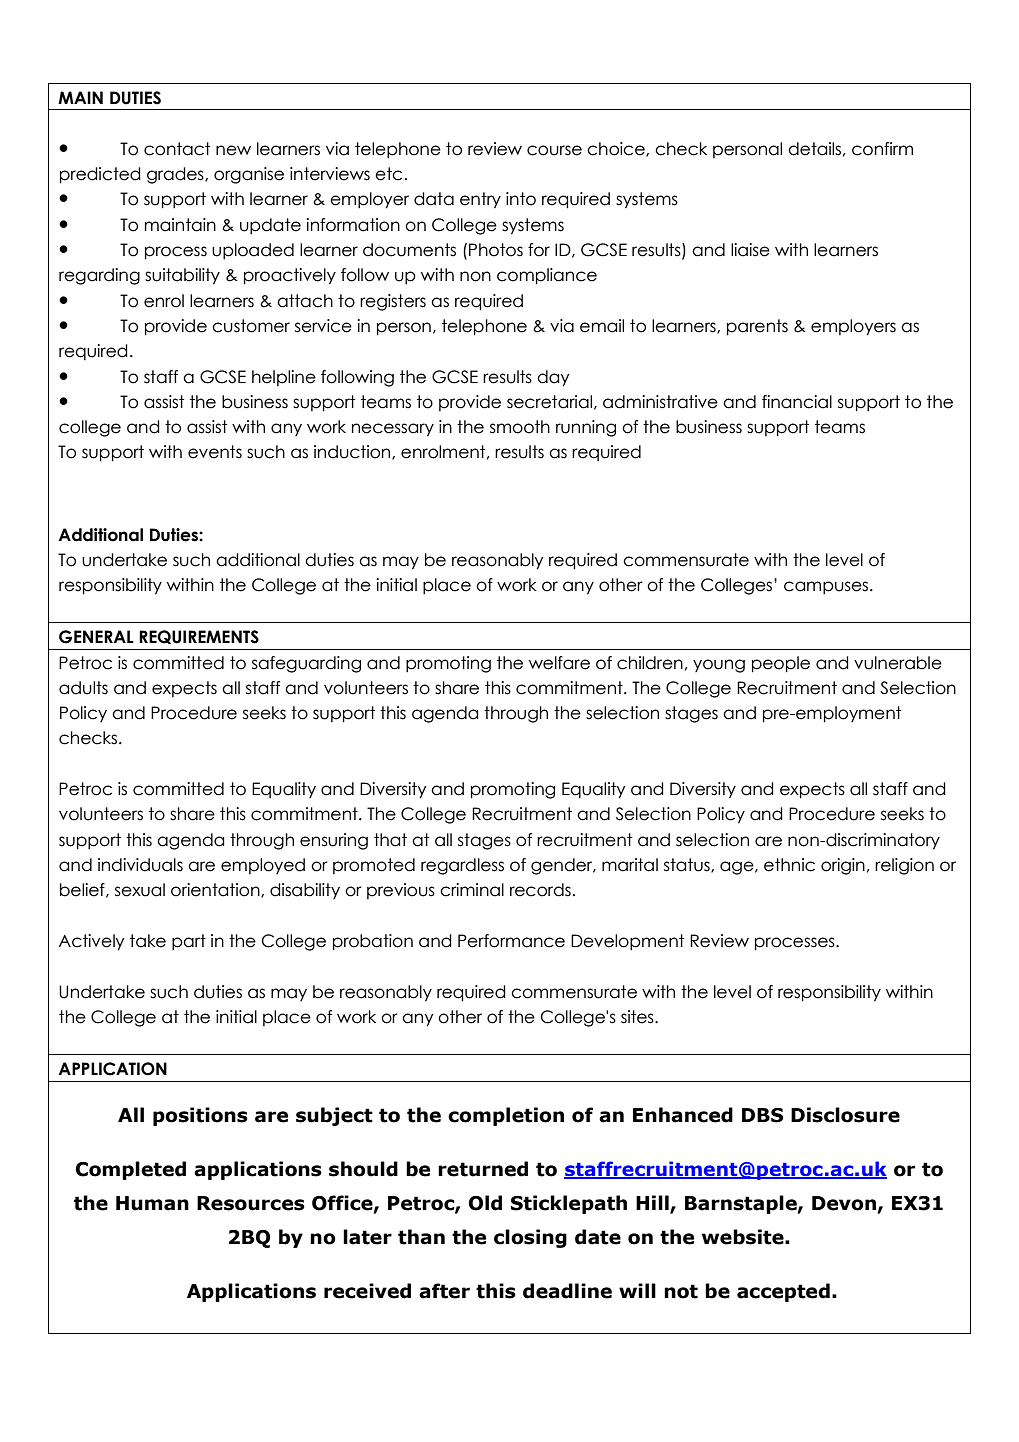 This screenshot has height=1442, width=1019. What do you see at coordinates (152, 1203) in the screenshot?
I see `Human` at bounding box center [152, 1203].
